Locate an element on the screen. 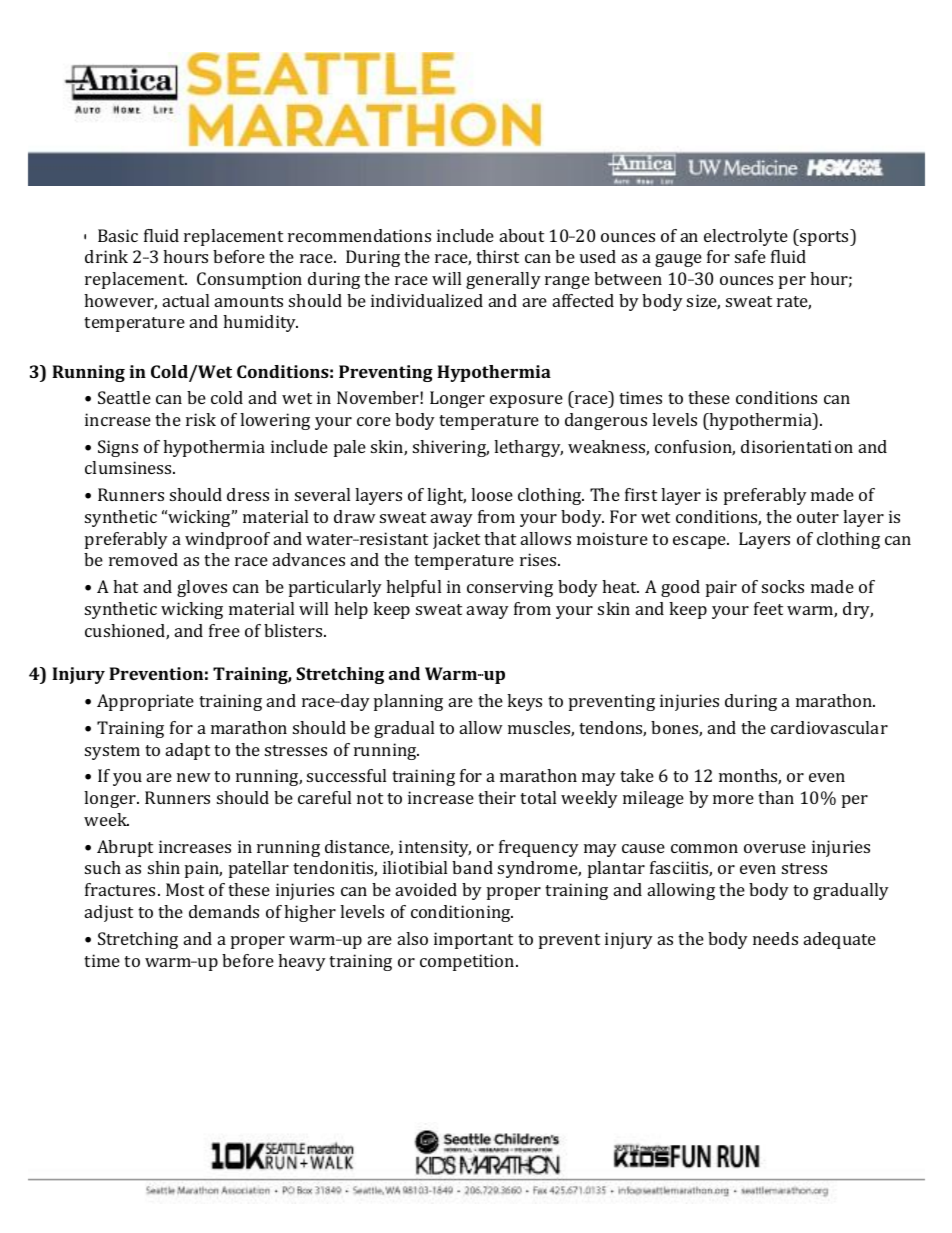 This screenshot has width=952, height=1233. their is located at coordinates (497, 797).
